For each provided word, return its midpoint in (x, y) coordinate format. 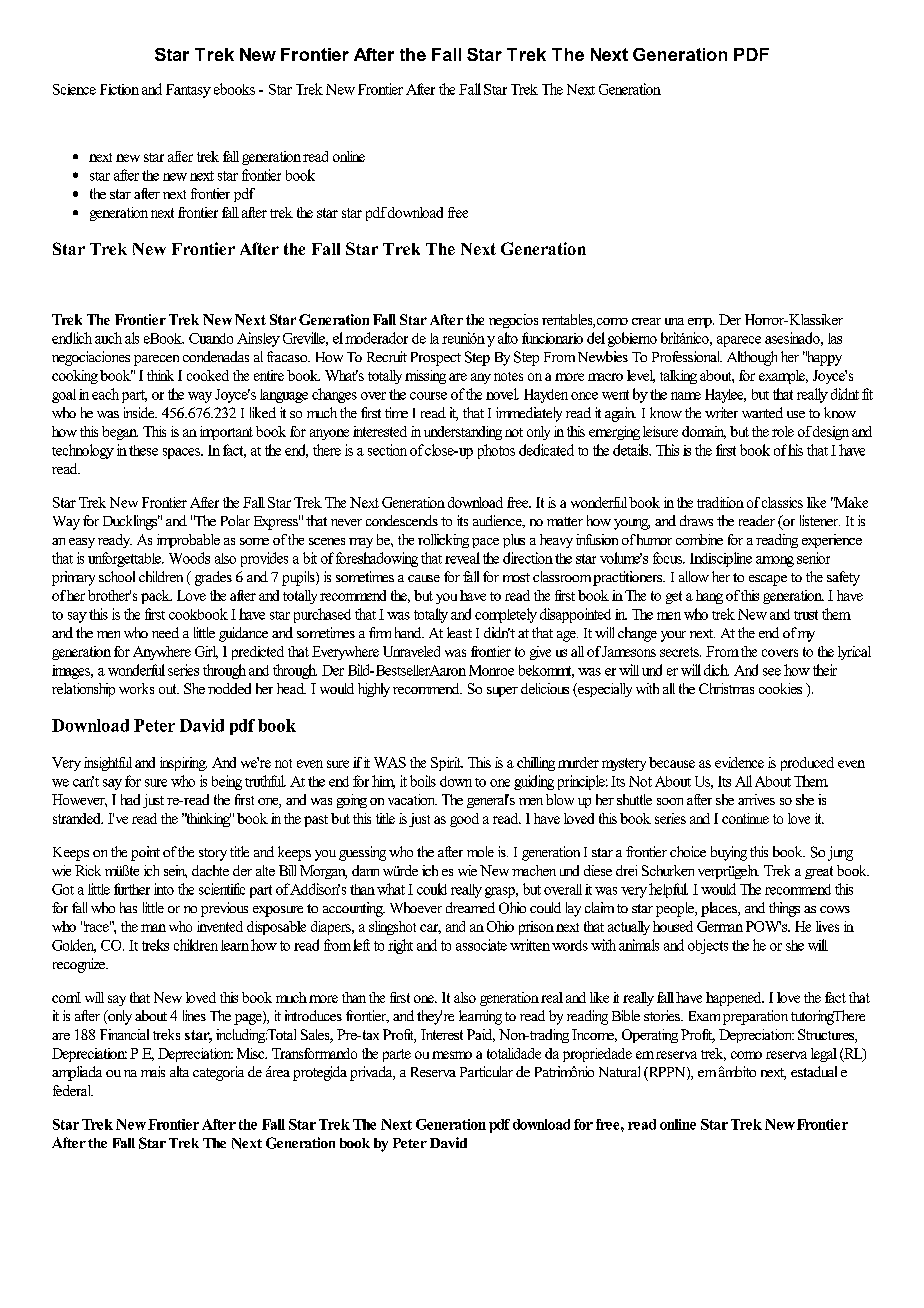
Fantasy (188, 91)
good (464, 820)
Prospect (436, 359)
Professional (687, 356)
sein (175, 871)
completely (506, 615)
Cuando (211, 338)
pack (156, 597)
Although (752, 358)
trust (806, 615)
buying (729, 853)
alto (508, 338)
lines (194, 1015)
